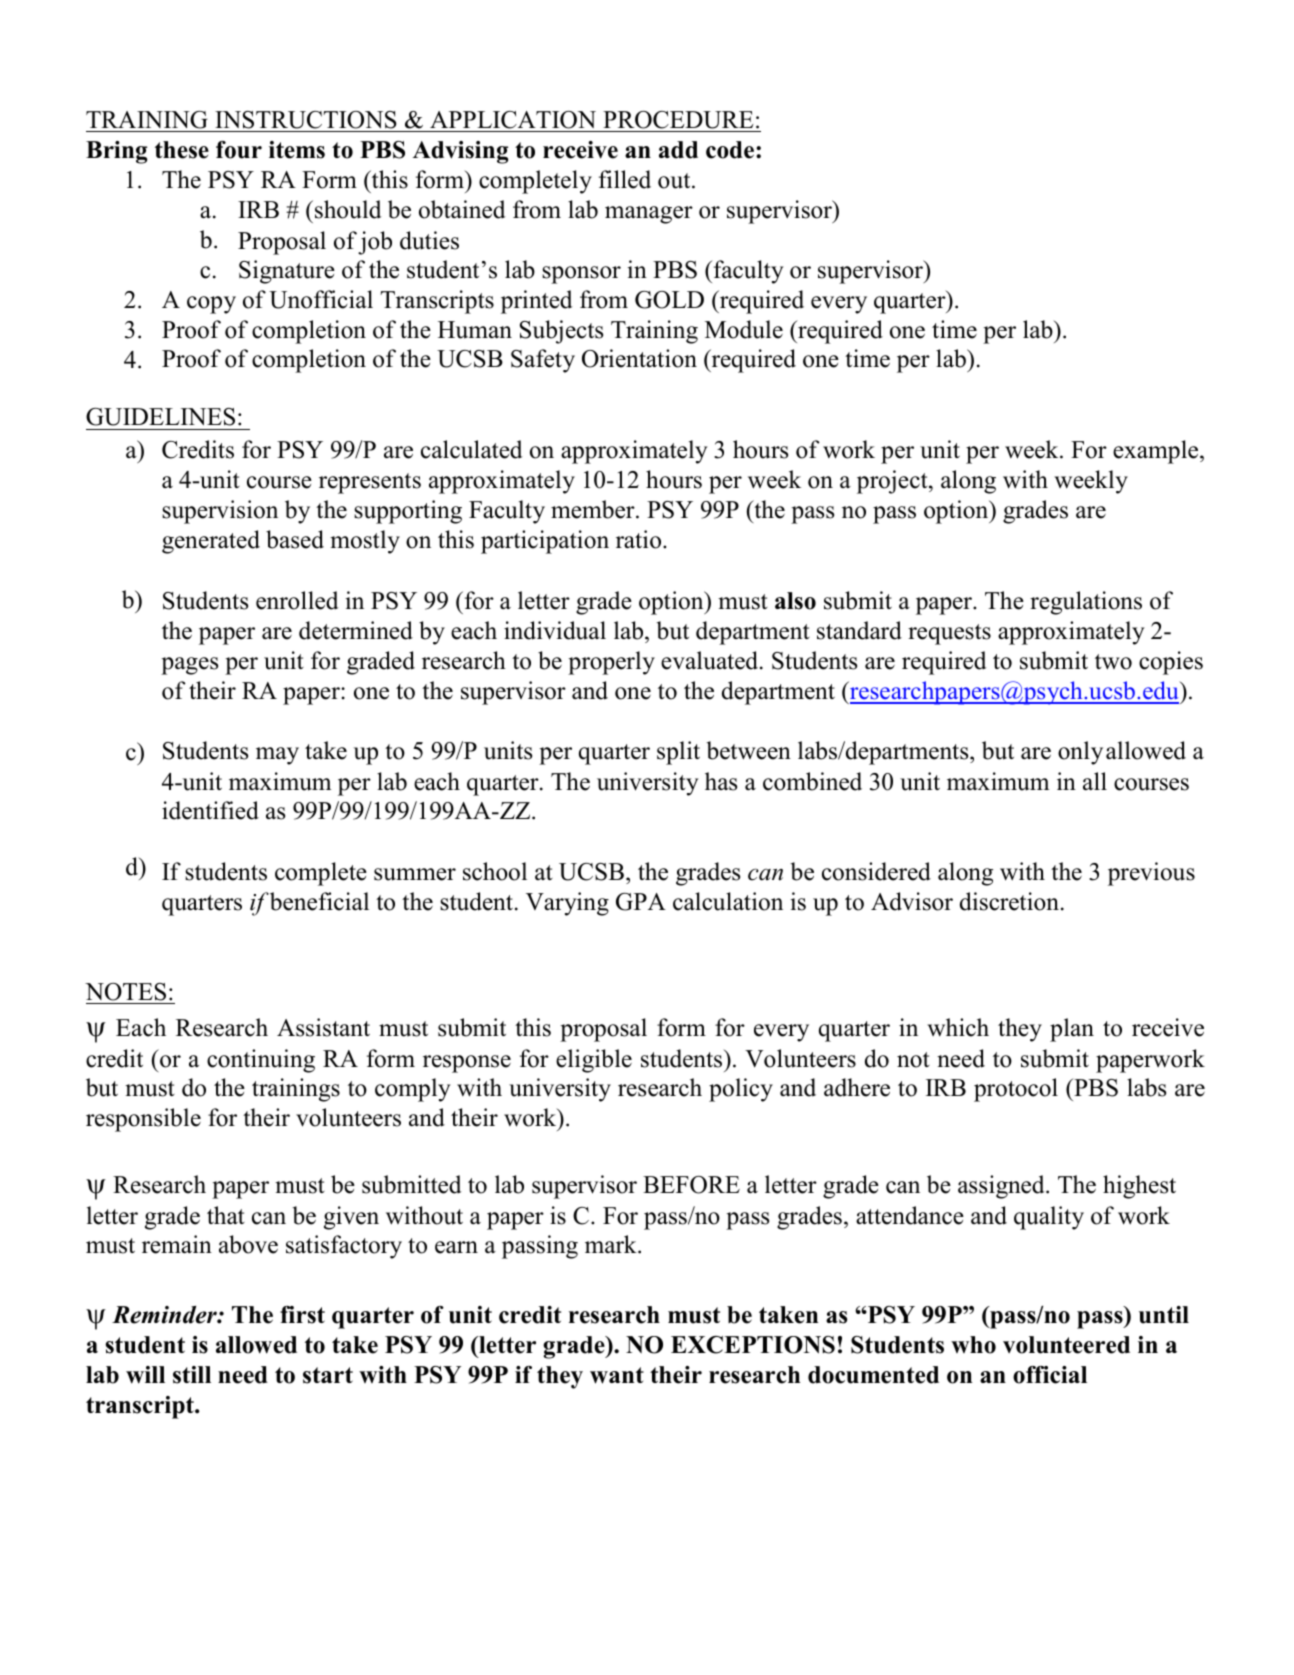 This screenshot has width=1294, height=1675. Describe the element at coordinates (302, 1315) in the screenshot. I see `first` at that location.
